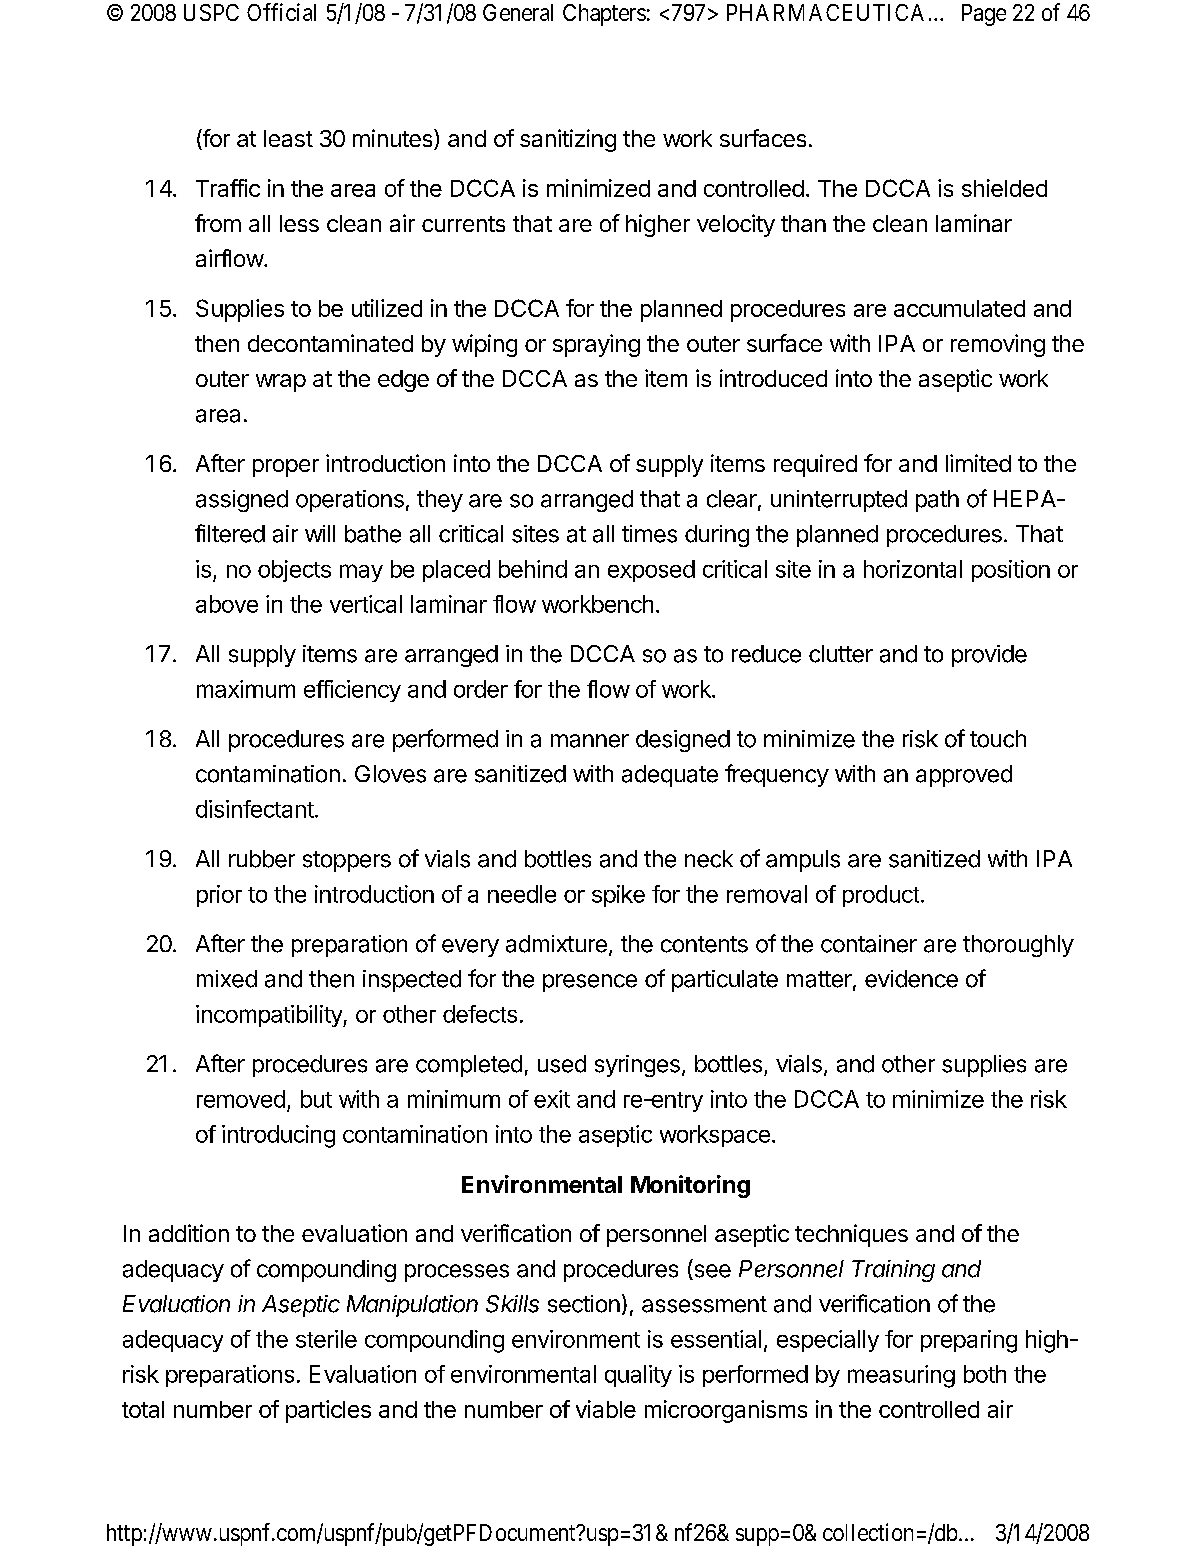 This screenshot has height=1546, width=1195. I want to click on times, so click(649, 534).
